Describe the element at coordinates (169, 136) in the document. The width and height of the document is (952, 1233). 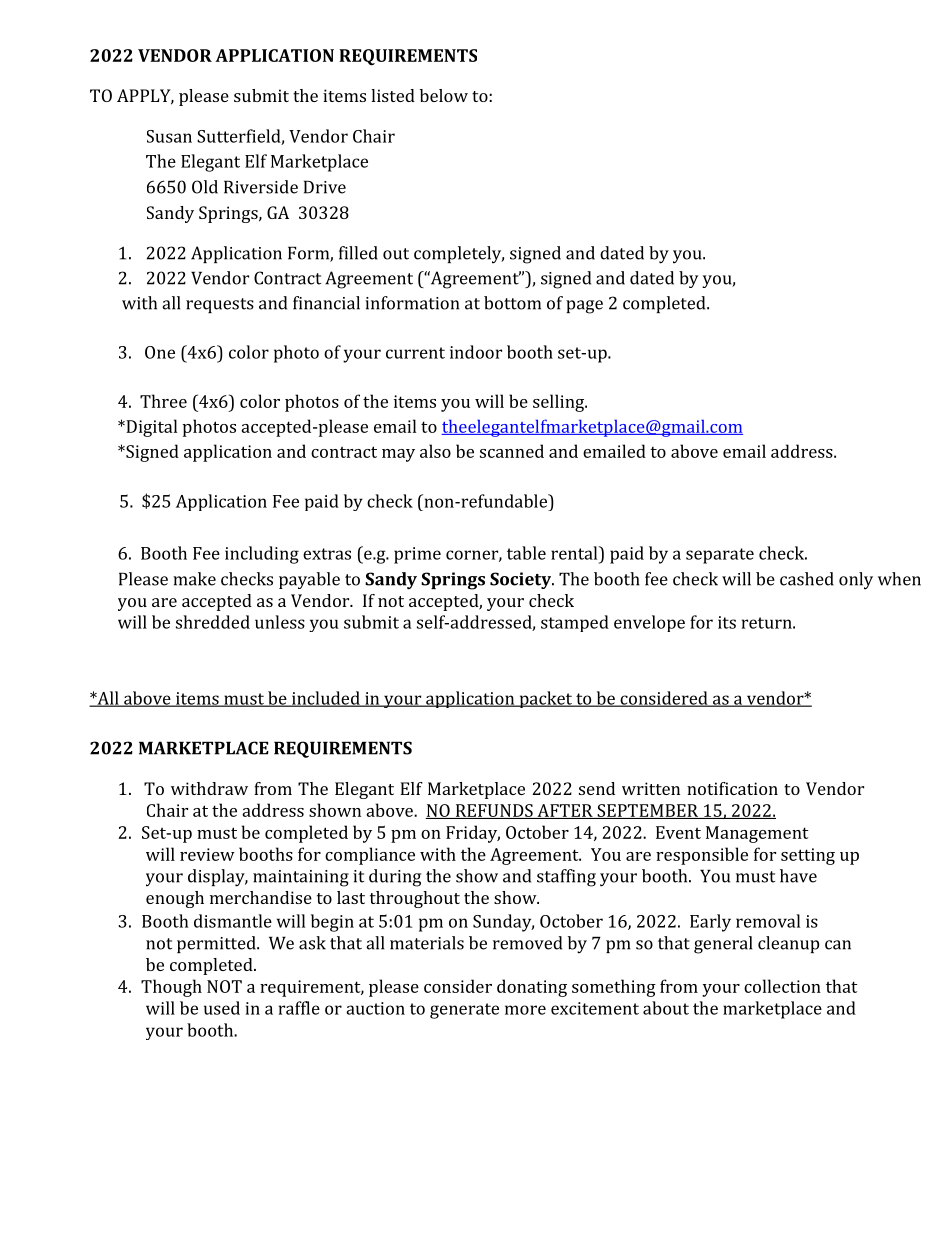
I see `Susan` at that location.
